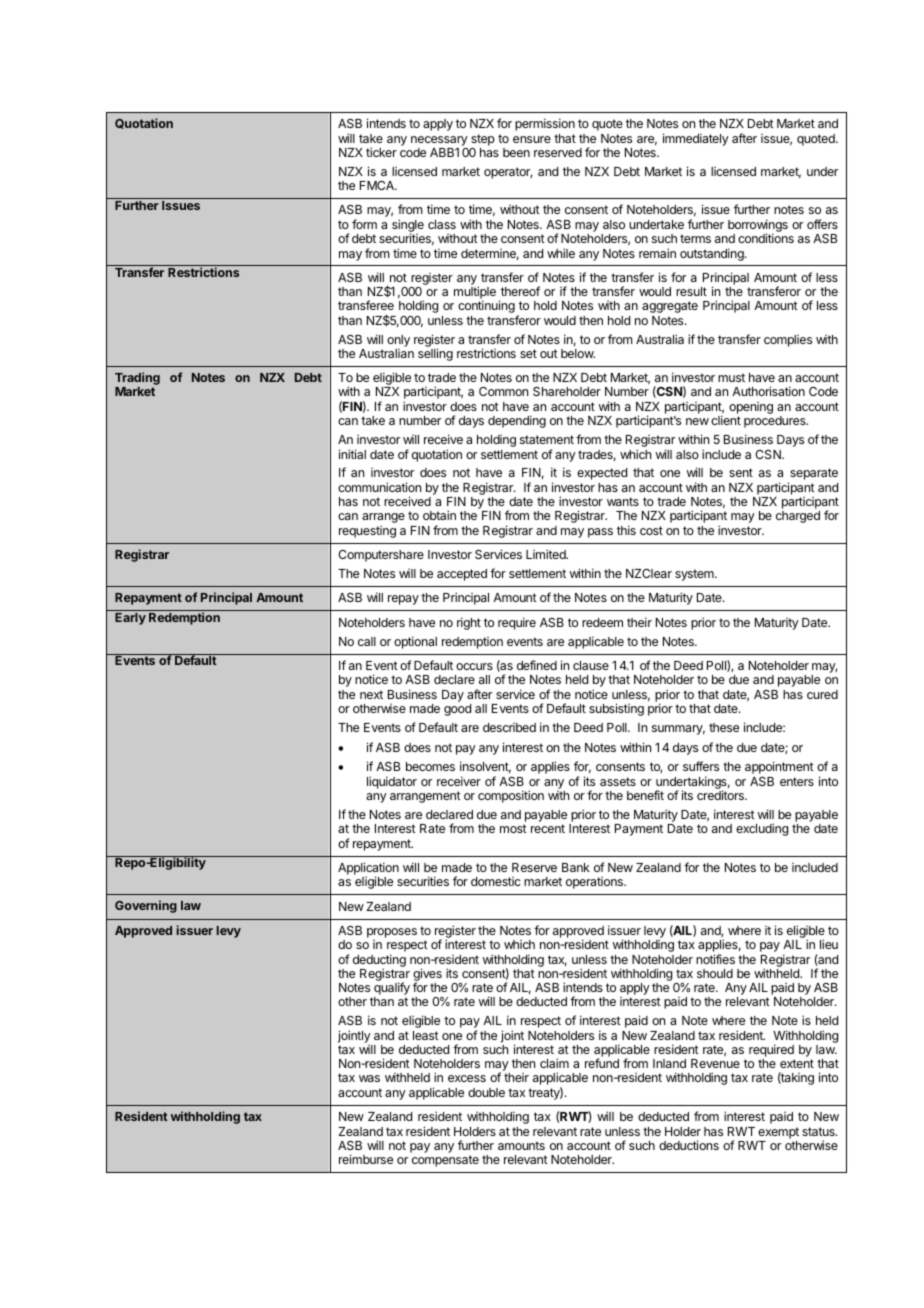 Image resolution: width=924 pixels, height=1308 pixels. I want to click on ticker, so click(381, 152).
